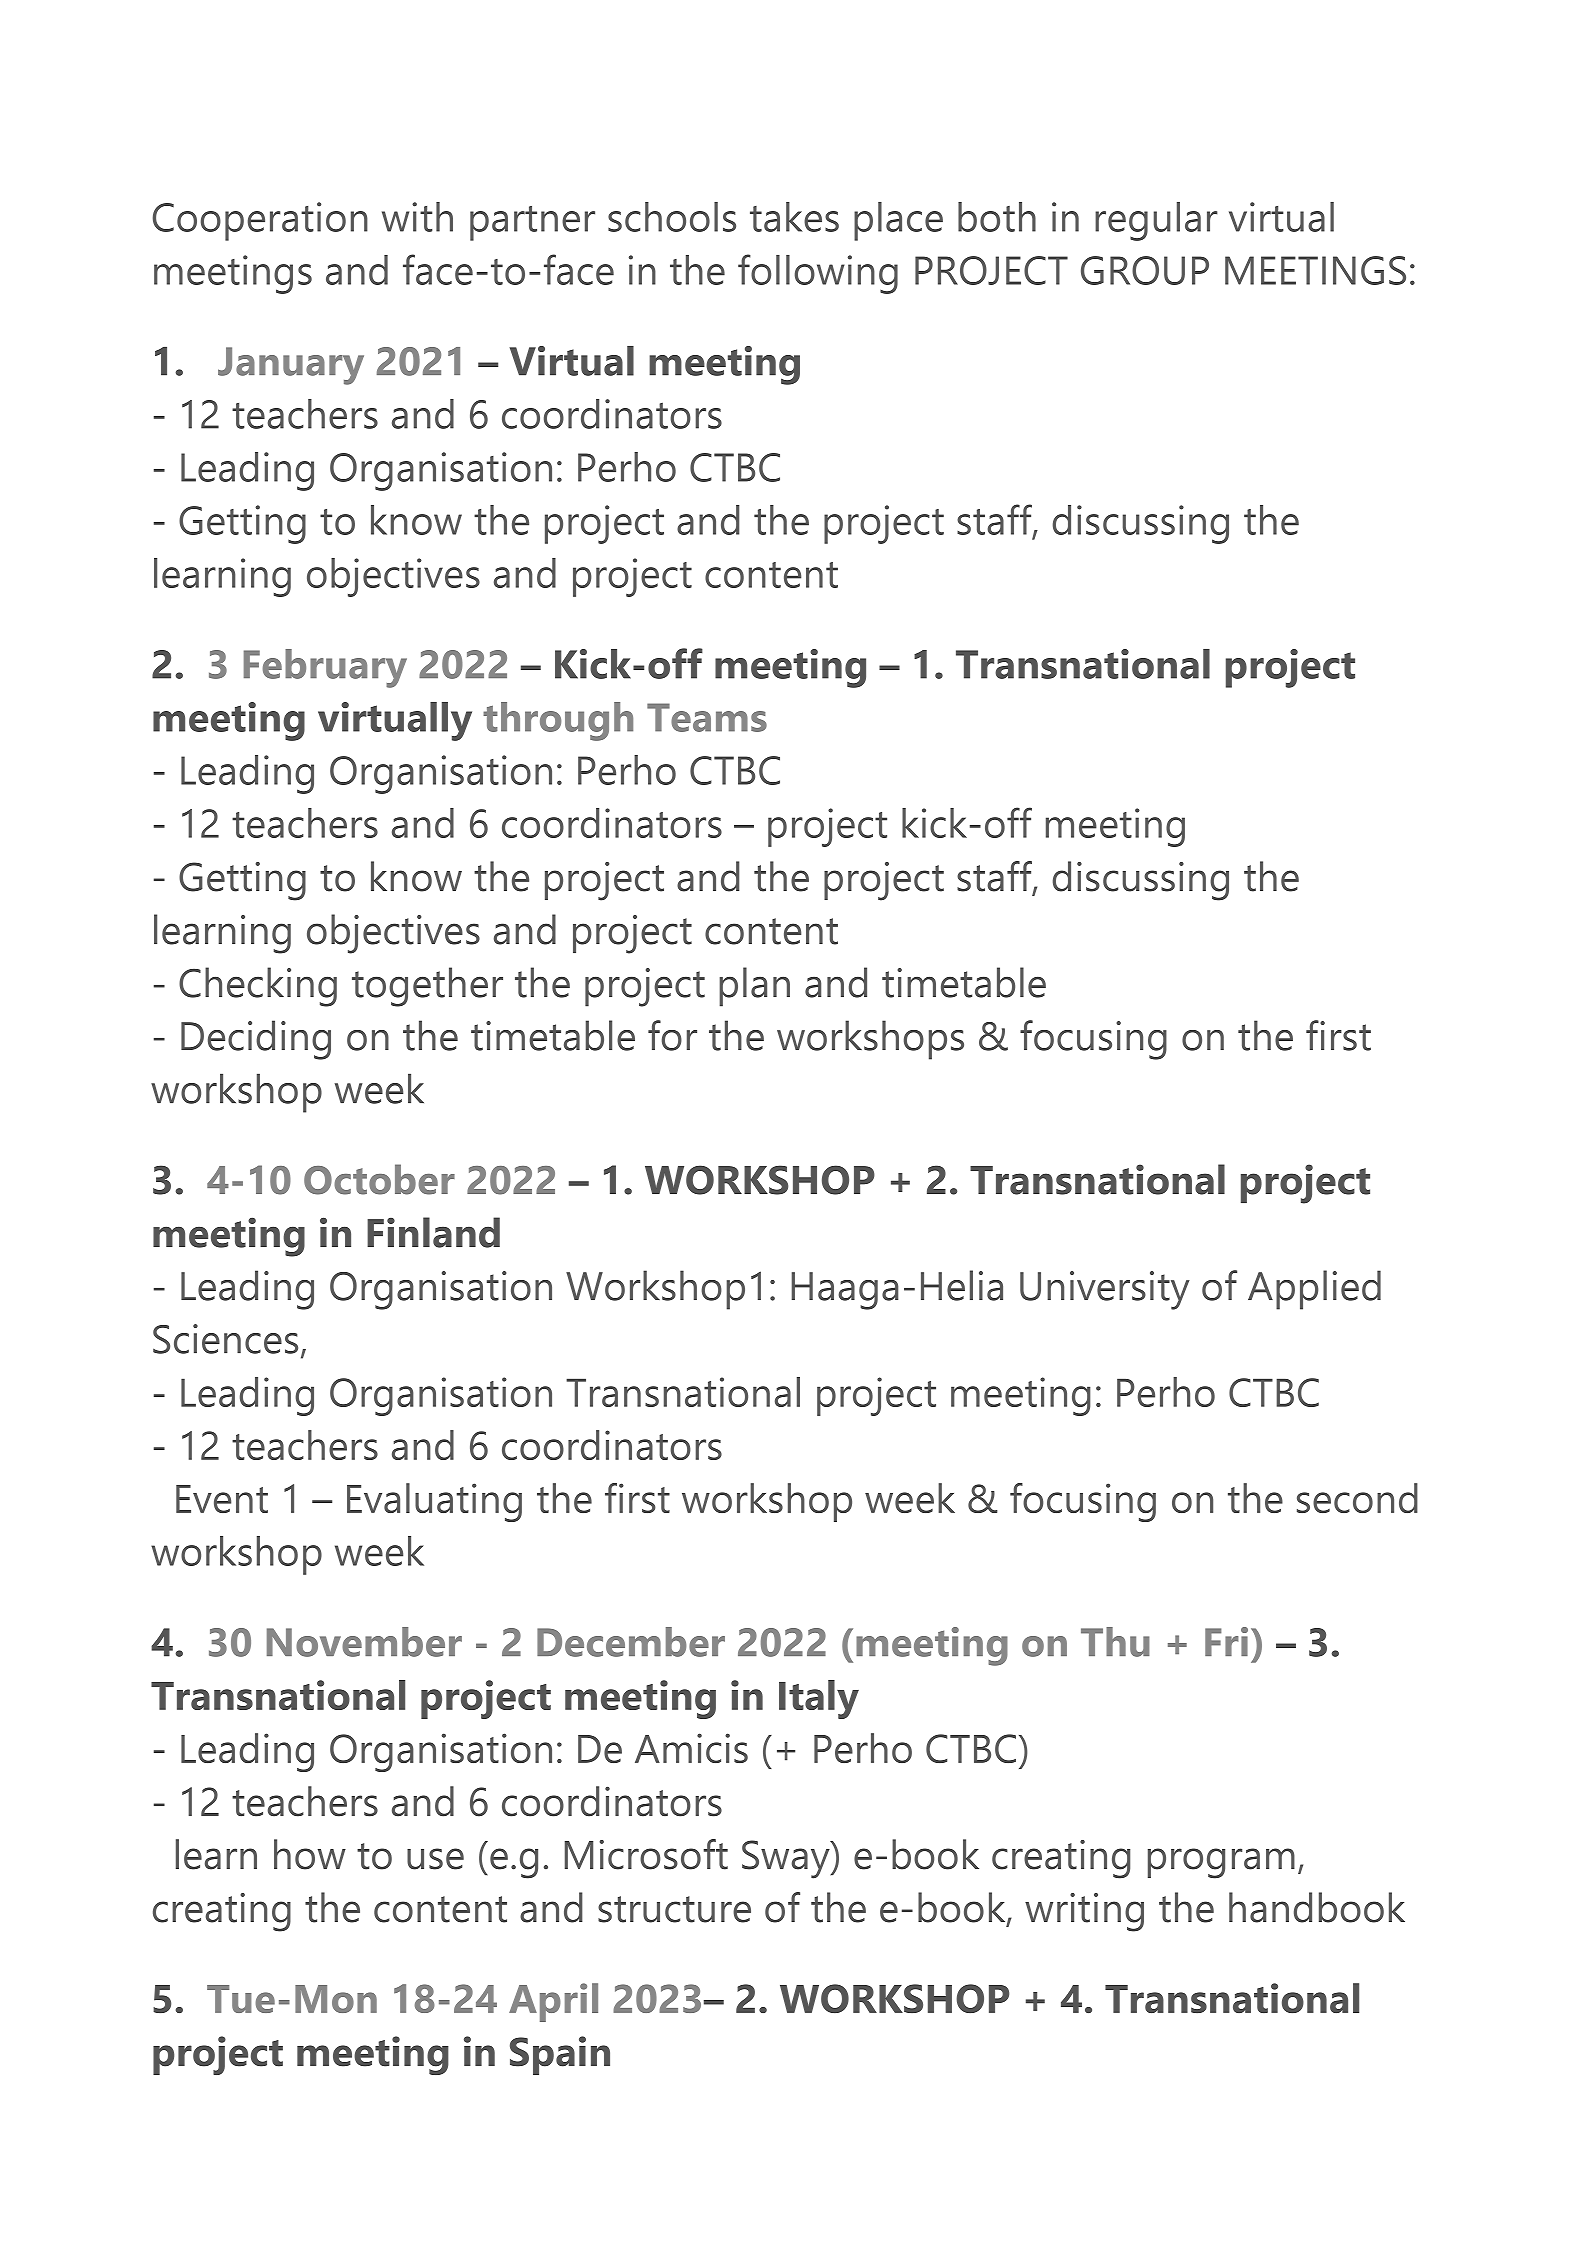  I want to click on December, so click(631, 1642).
